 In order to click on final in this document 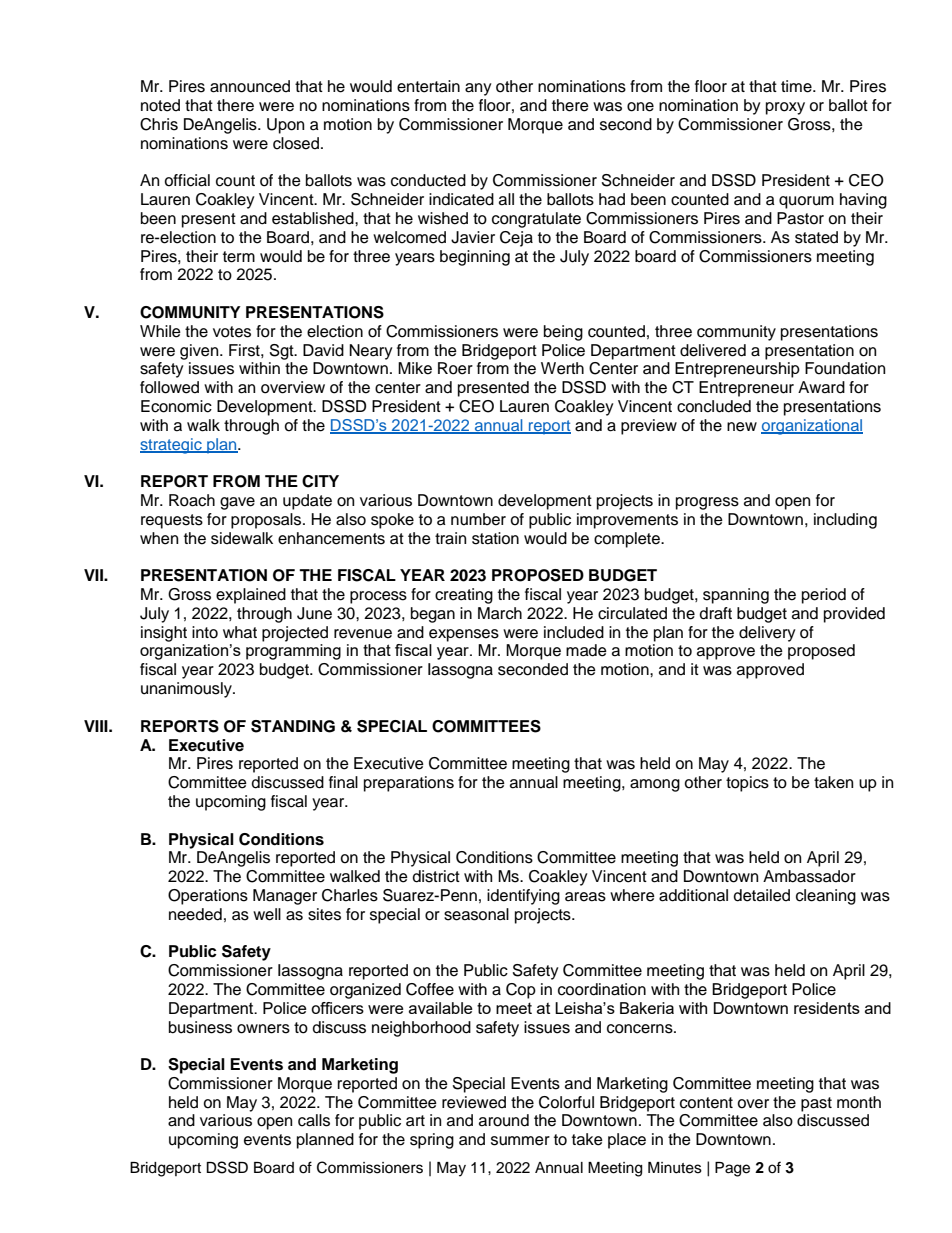, I will do `click(343, 782)`.
